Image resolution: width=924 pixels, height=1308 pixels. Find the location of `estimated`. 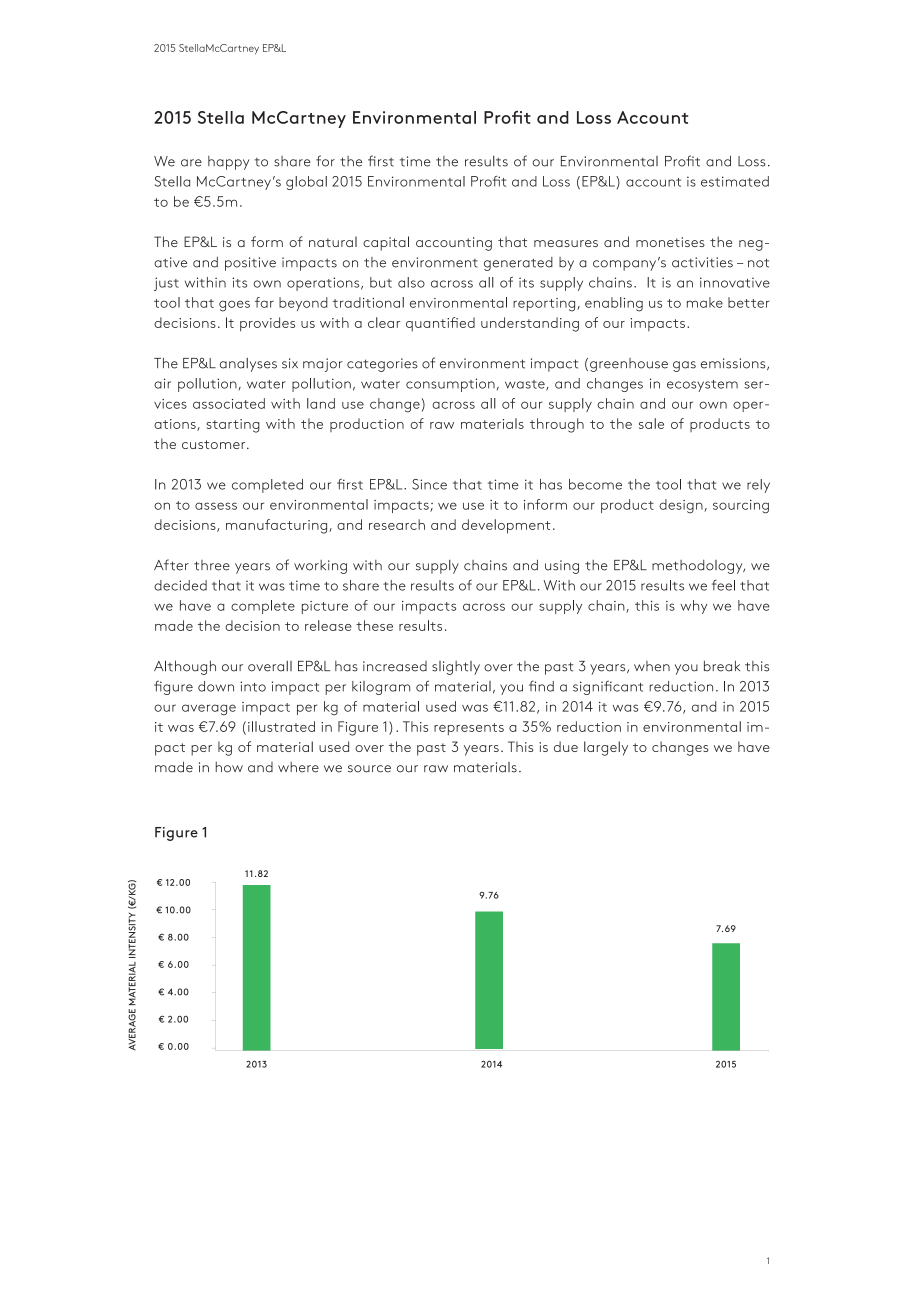

estimated is located at coordinates (735, 181).
